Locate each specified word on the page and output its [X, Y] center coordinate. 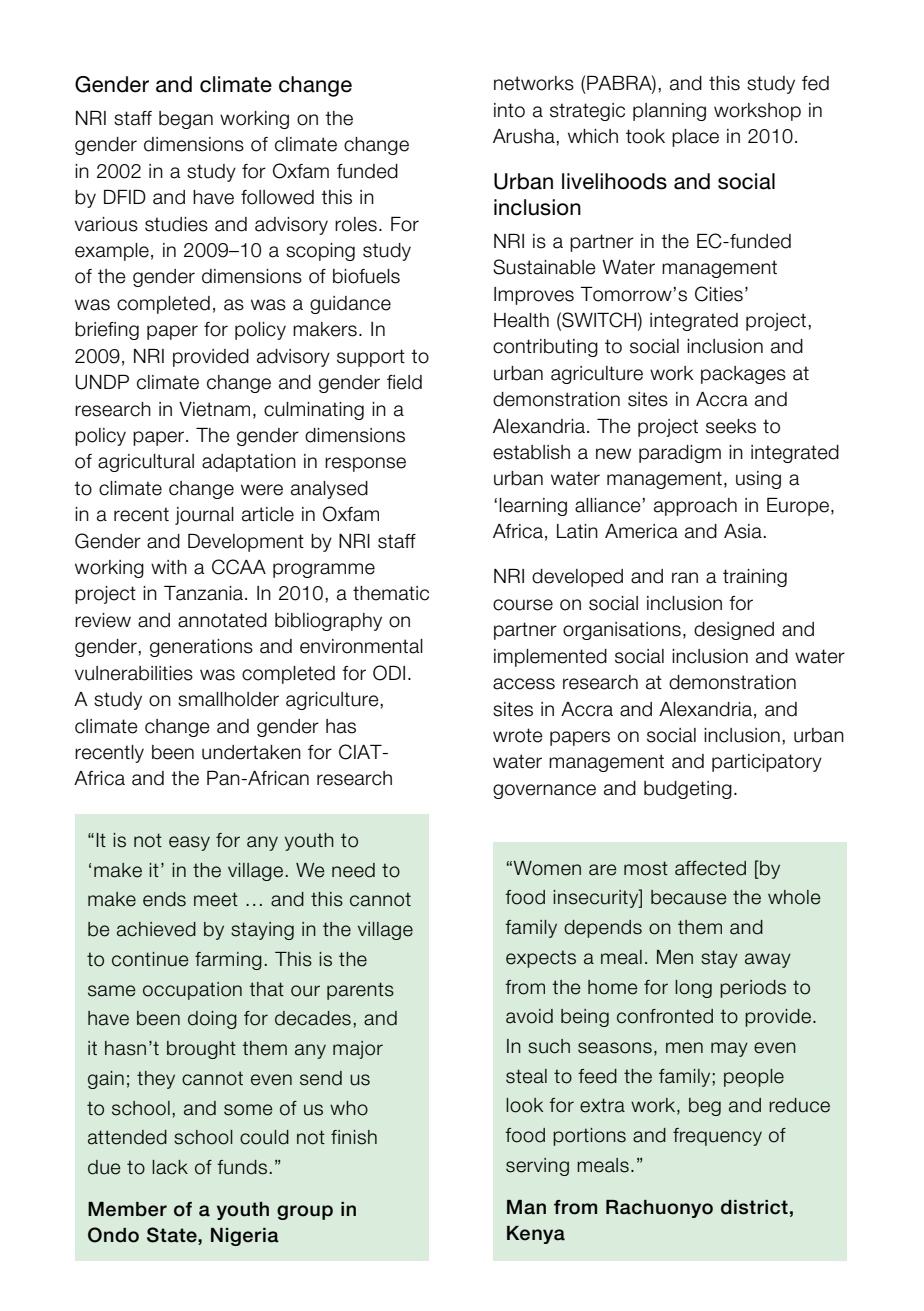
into [509, 110]
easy [189, 843]
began [186, 120]
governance [544, 791]
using [758, 480]
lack [170, 1167]
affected [710, 868]
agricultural [146, 463]
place [695, 138]
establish [531, 452]
